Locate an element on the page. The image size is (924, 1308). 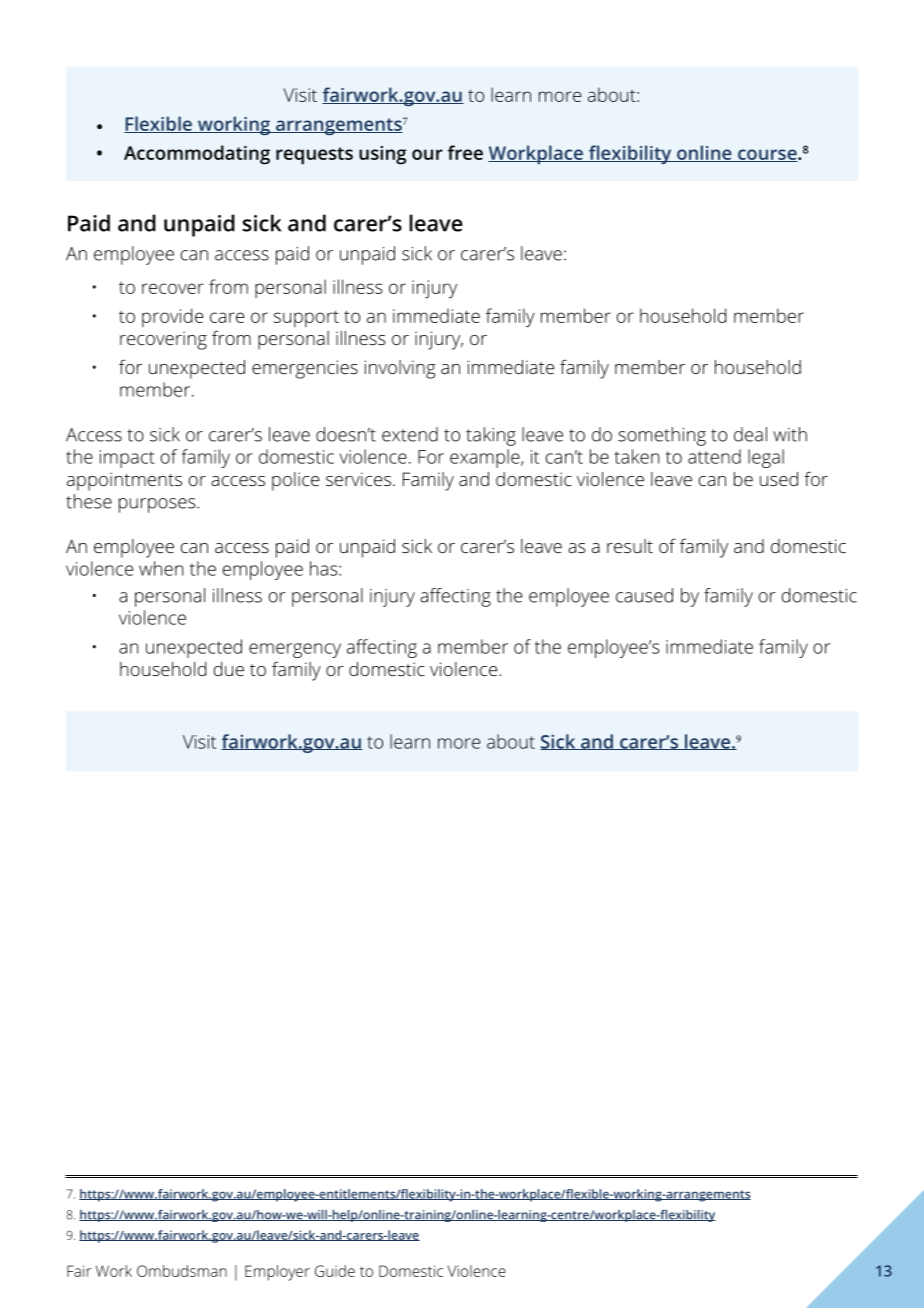
due is located at coordinates (229, 669).
